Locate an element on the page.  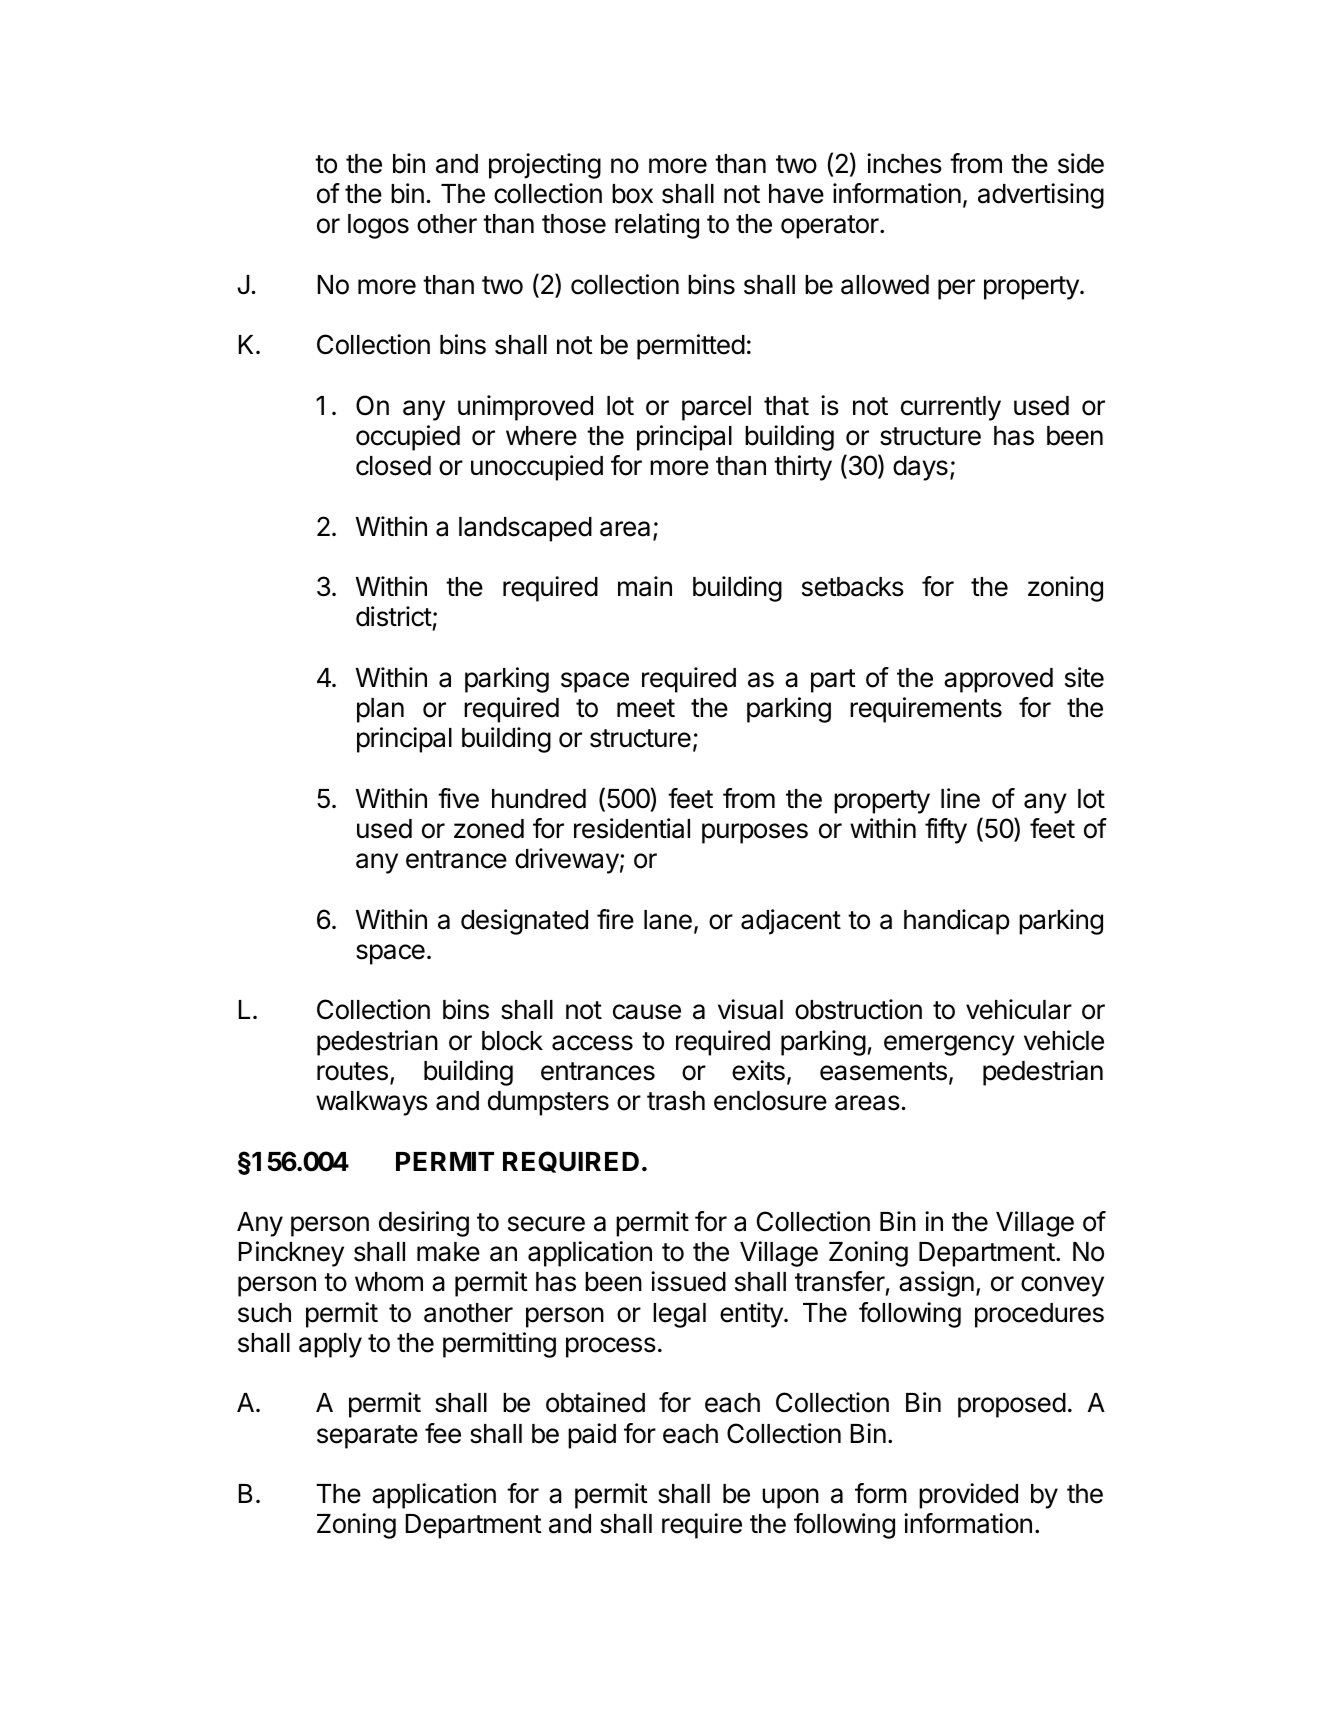
main is located at coordinates (645, 586).
